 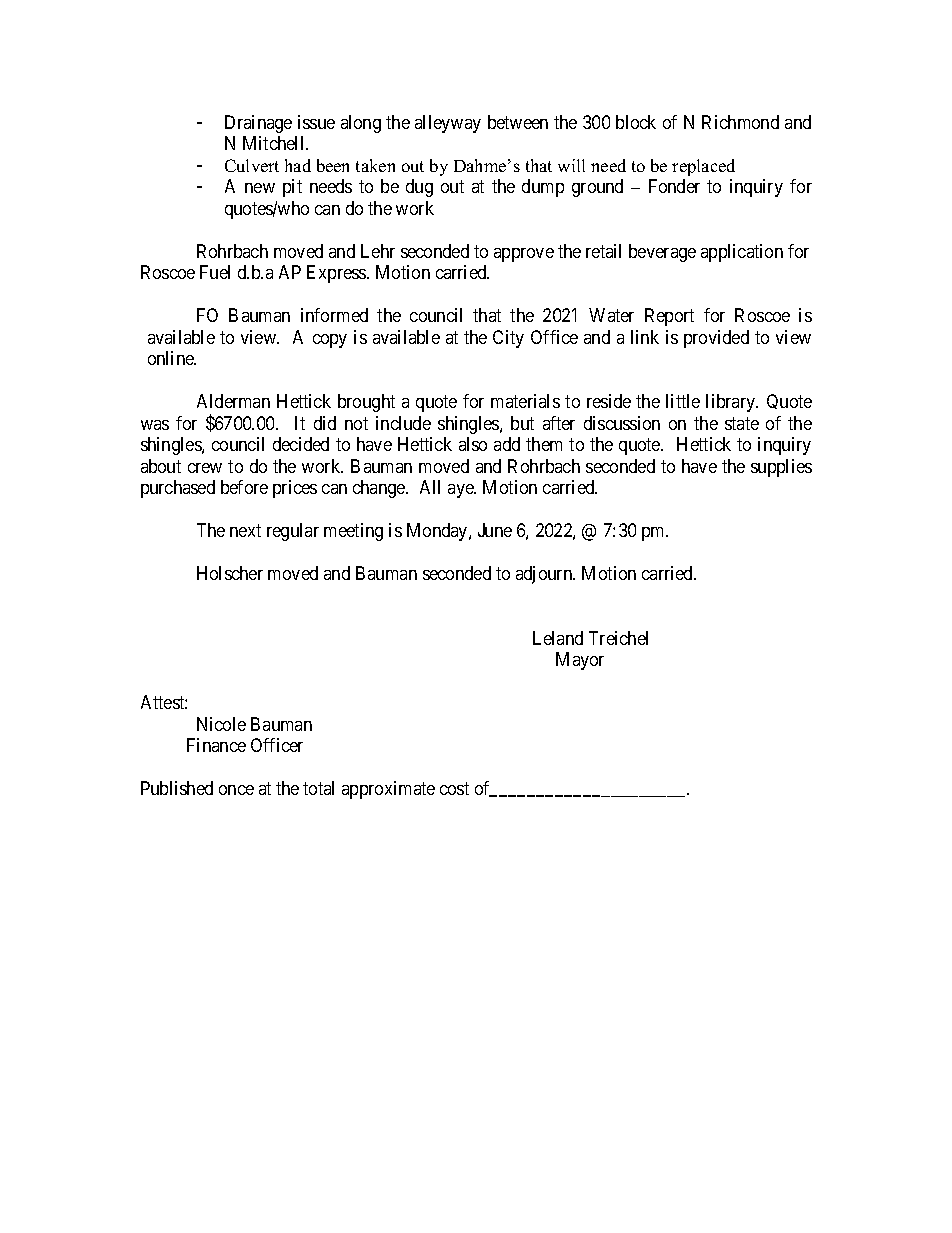 What do you see at coordinates (473, 444) in the image?
I see `also` at bounding box center [473, 444].
